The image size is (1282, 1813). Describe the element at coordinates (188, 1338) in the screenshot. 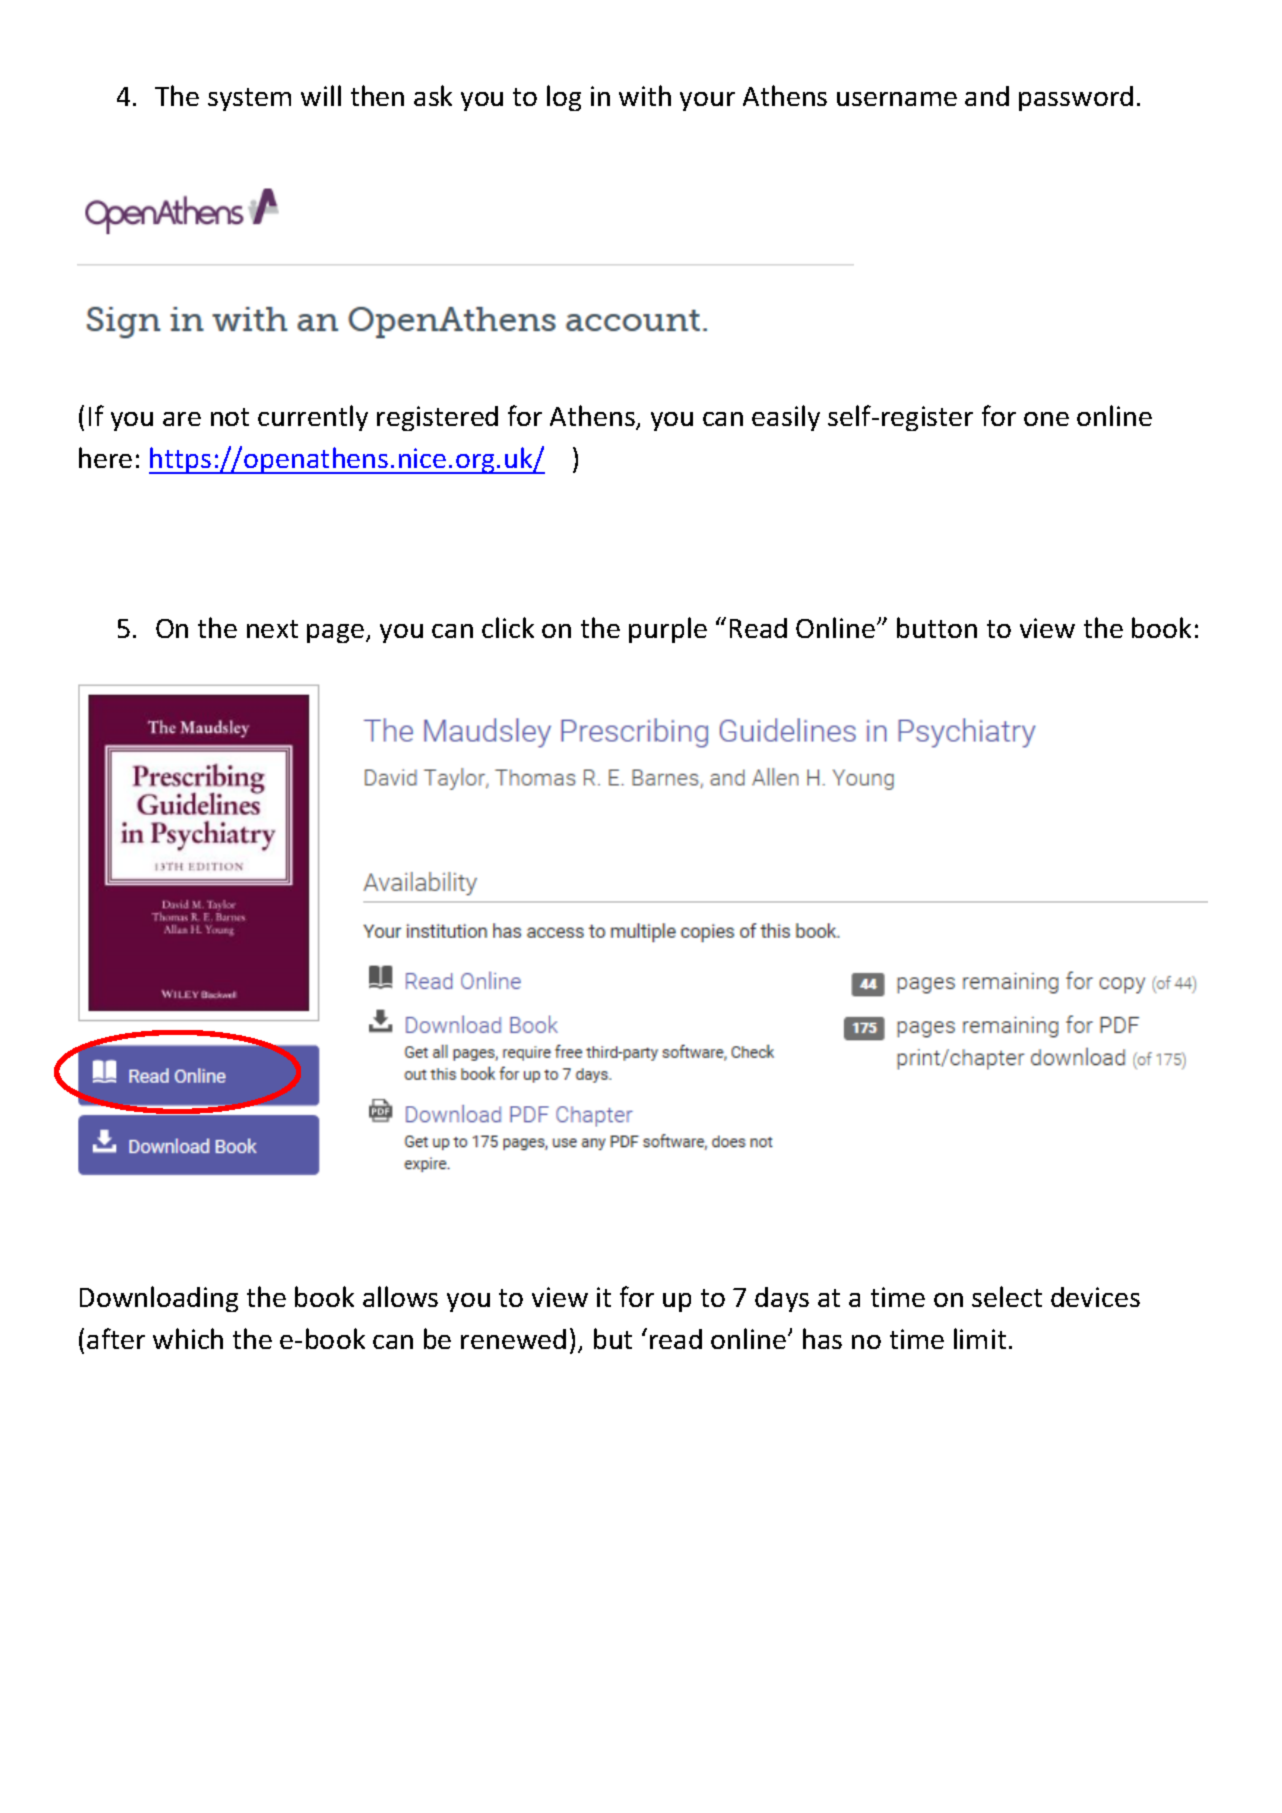

I see `which` at that location.
